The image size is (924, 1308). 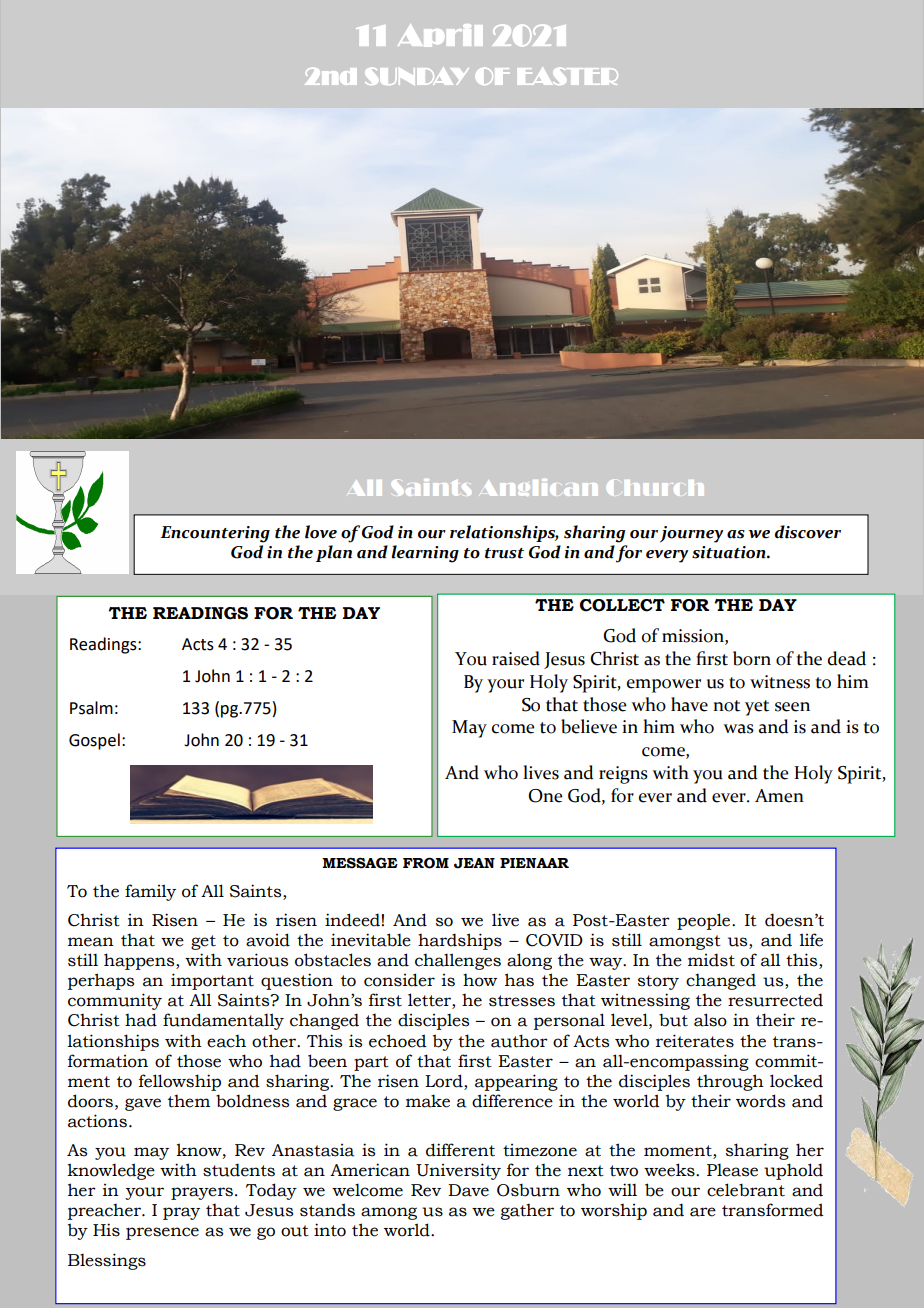 What do you see at coordinates (215, 534) in the screenshot?
I see `Encountering` at bounding box center [215, 534].
